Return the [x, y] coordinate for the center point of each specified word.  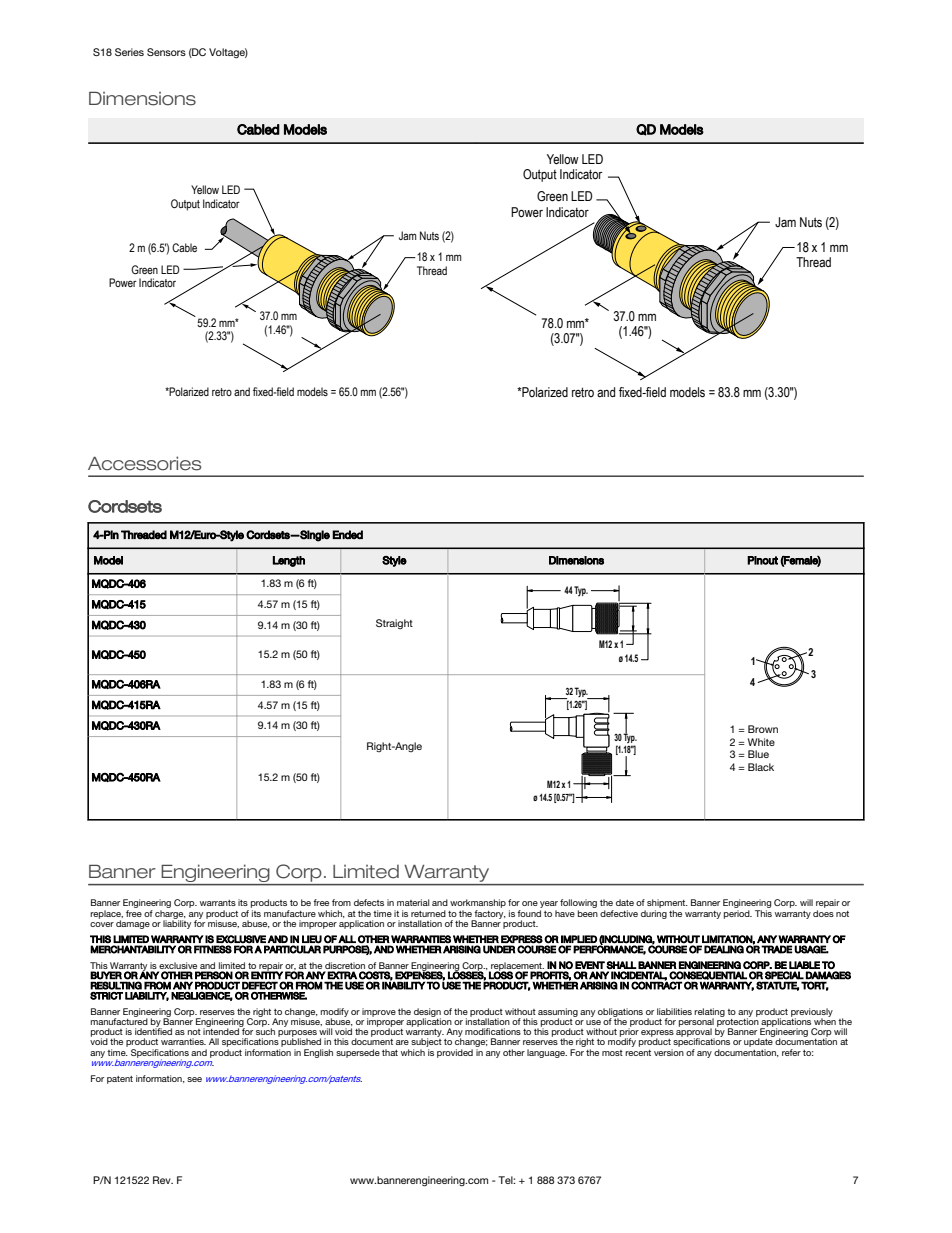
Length [289, 561]
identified [153, 1030]
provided [455, 1053]
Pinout [762, 560]
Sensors [166, 52]
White [761, 742]
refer [791, 1052]
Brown [763, 729]
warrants [218, 903]
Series [129, 52]
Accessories [144, 463]
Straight [394, 624]
